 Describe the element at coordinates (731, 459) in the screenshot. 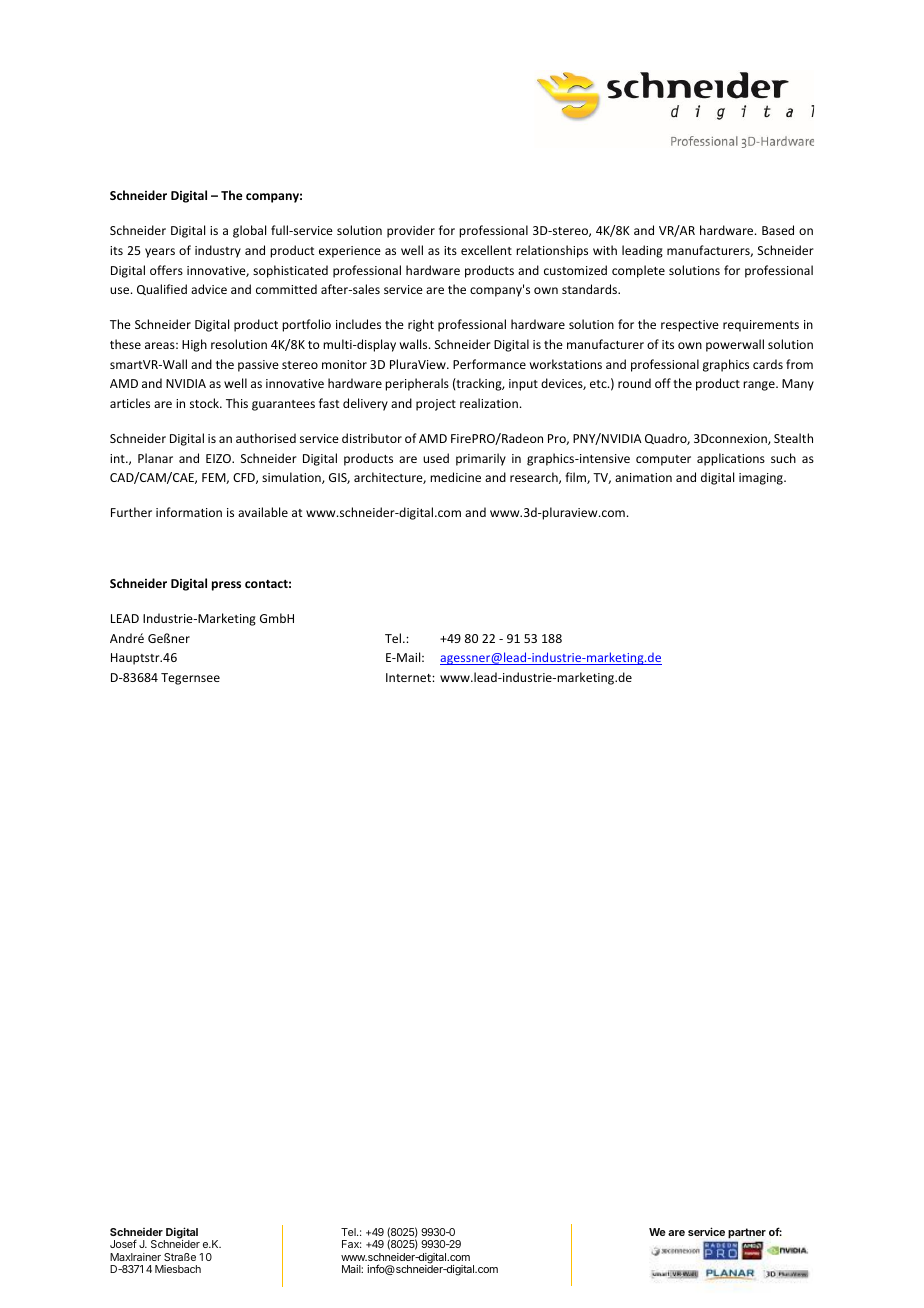

I see `applications` at that location.
